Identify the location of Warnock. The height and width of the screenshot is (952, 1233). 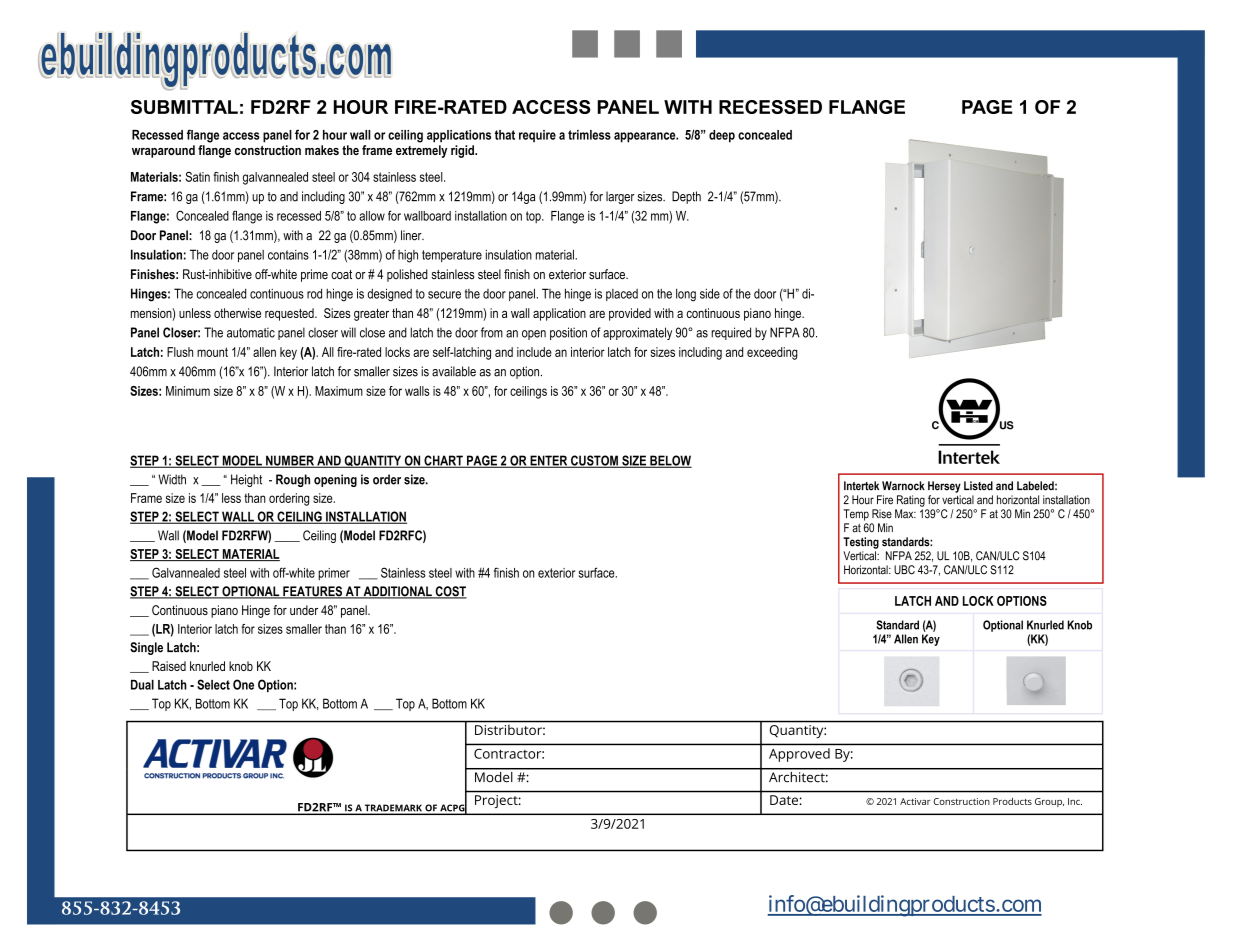
(903, 486).
